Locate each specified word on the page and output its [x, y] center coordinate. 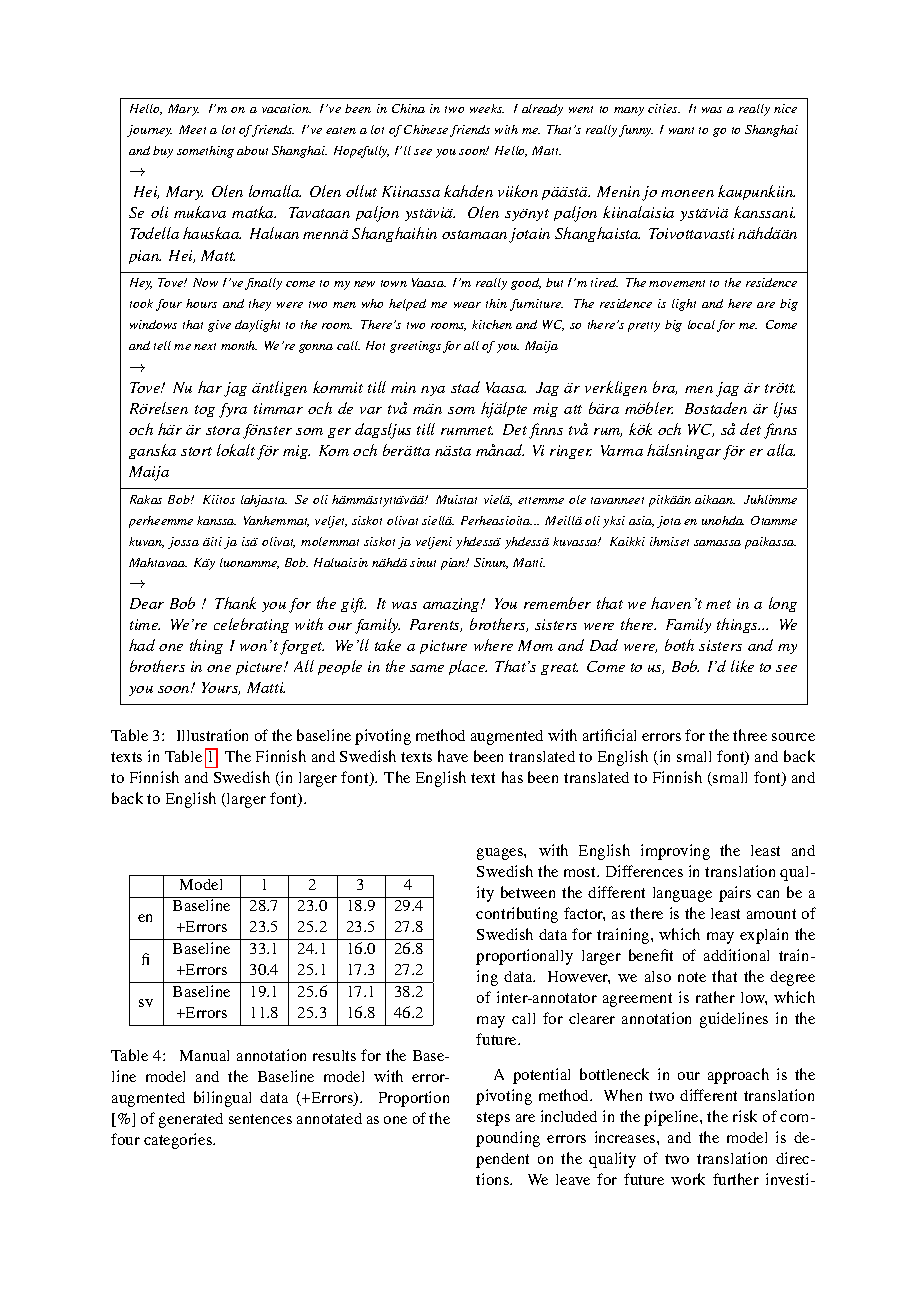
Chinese [426, 129]
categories [179, 1141]
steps [493, 1119]
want [681, 130]
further [736, 1179]
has [512, 777]
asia [641, 521]
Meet [192, 129]
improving [675, 852]
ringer [571, 452]
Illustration [212, 735]
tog [205, 411]
